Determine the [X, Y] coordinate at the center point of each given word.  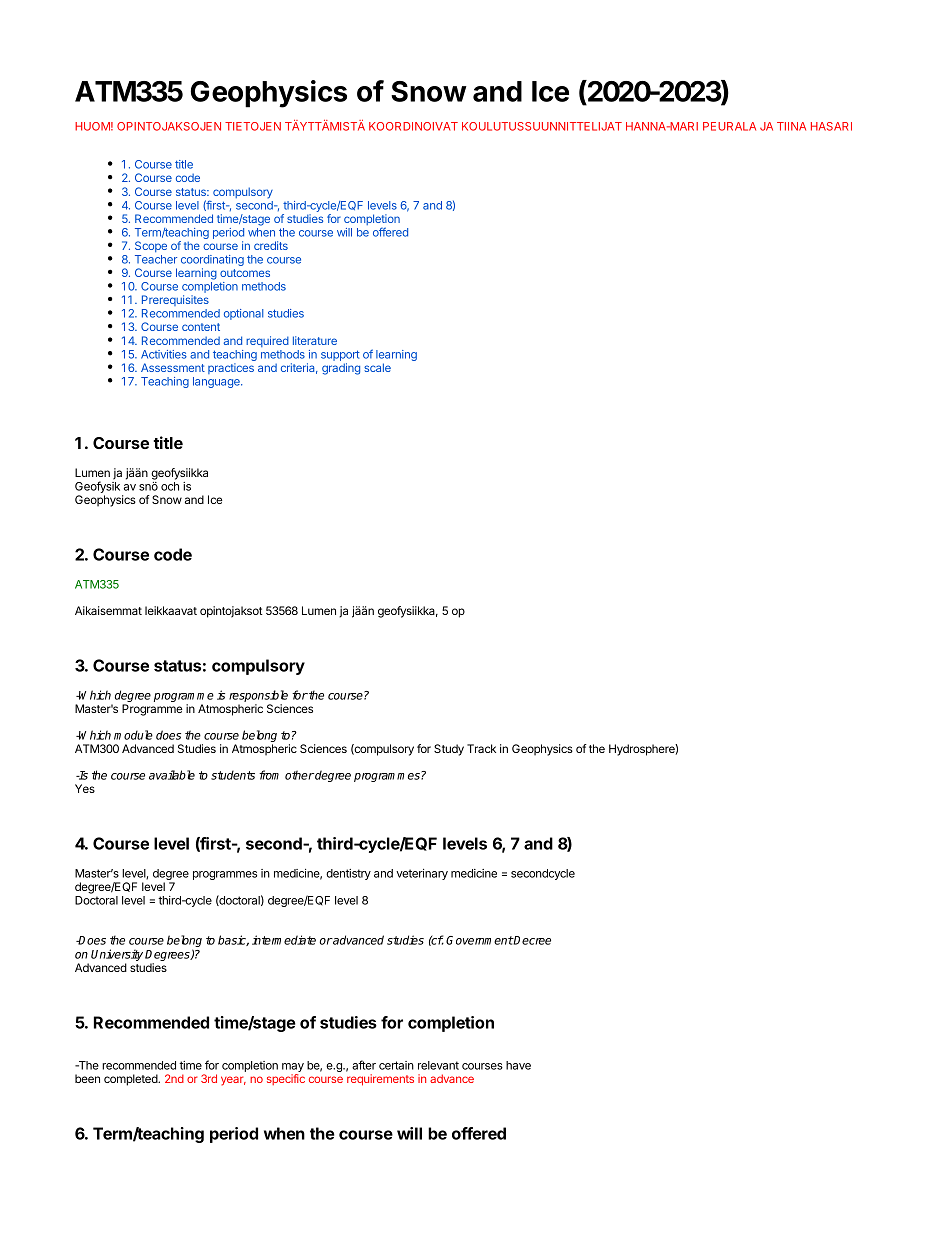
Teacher [156, 259]
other [300, 775]
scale [377, 367]
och [170, 486]
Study [449, 750]
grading [341, 369]
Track [481, 748]
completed [131, 1080]
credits [271, 245]
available [172, 775]
